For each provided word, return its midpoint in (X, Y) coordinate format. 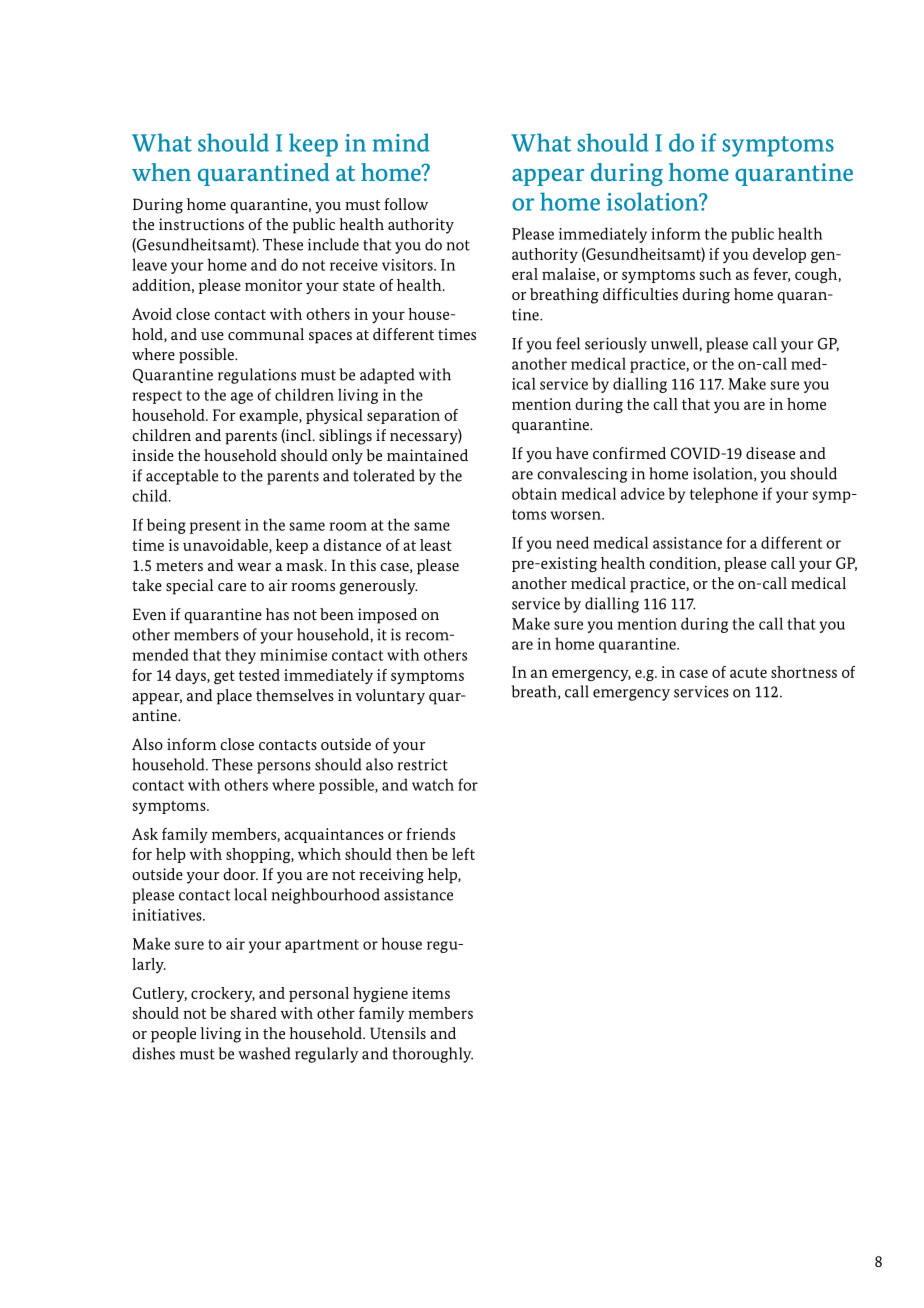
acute (748, 672)
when (161, 172)
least (436, 545)
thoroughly (433, 1055)
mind (401, 142)
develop (779, 255)
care (232, 587)
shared (253, 1013)
